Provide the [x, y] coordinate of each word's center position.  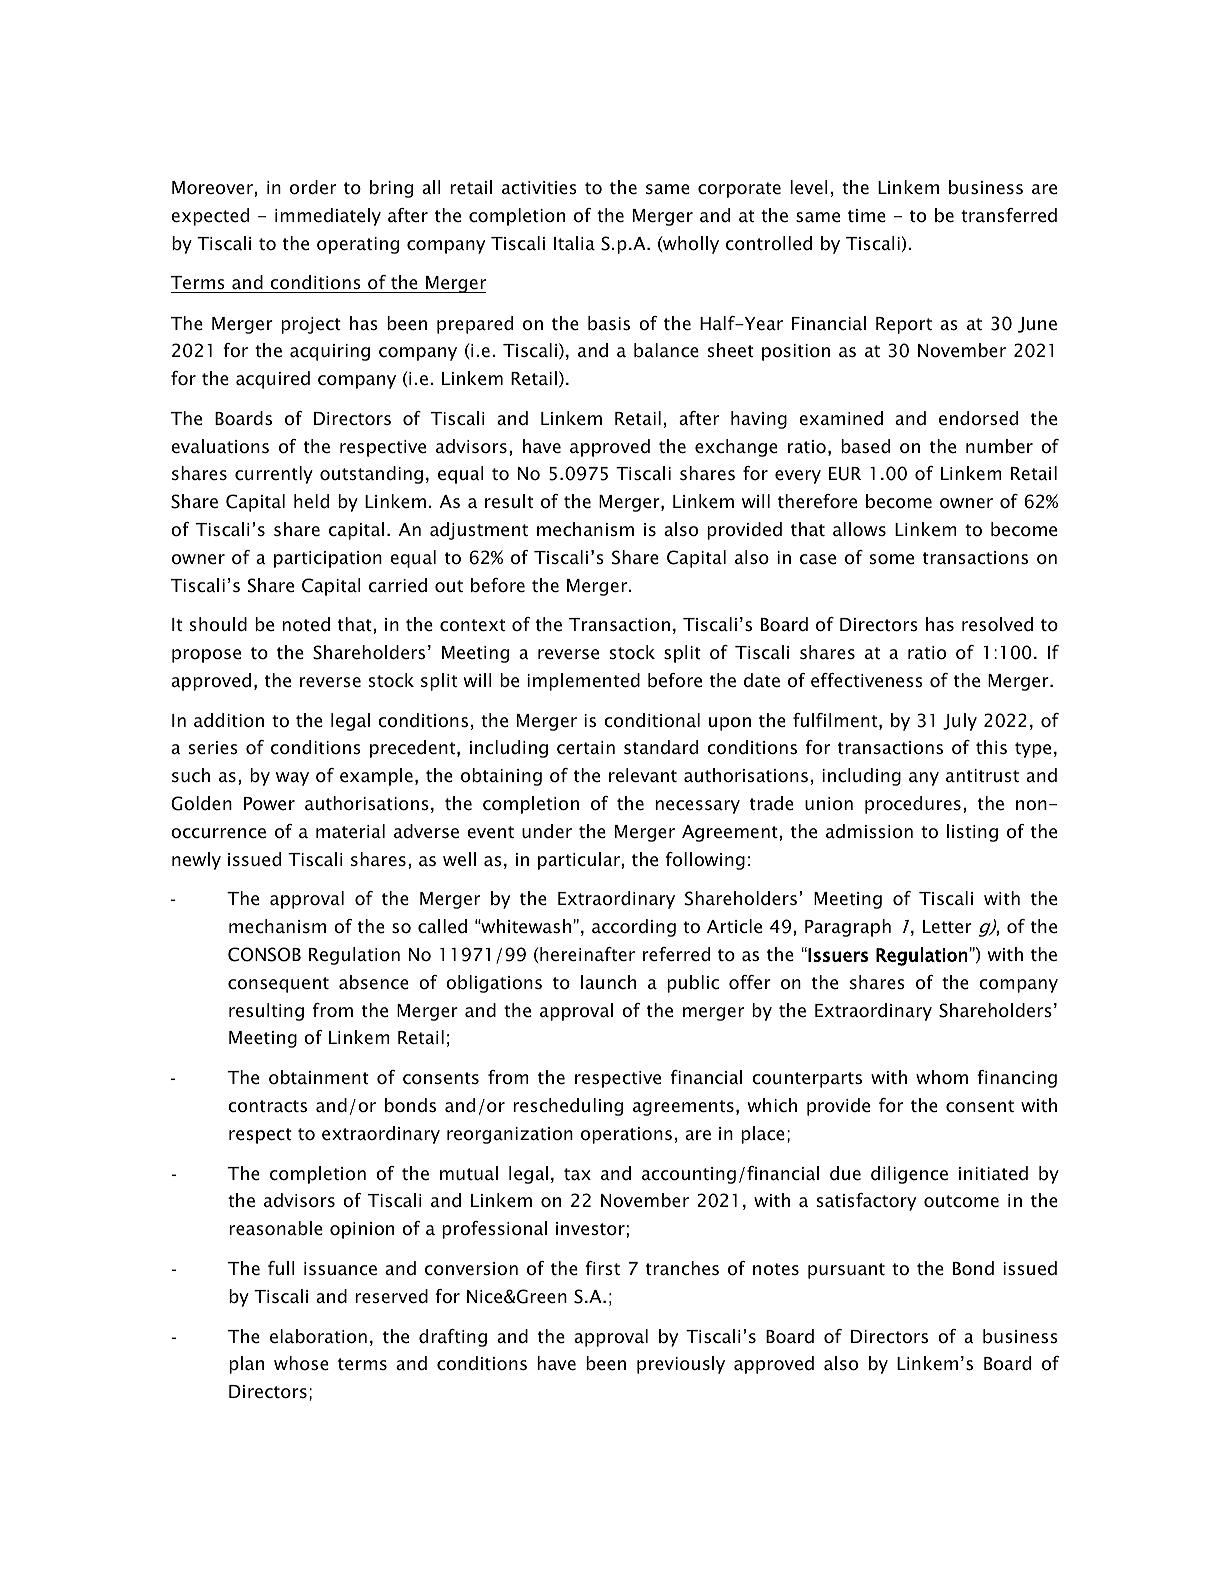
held [311, 501]
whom [942, 1077]
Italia [574, 243]
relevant [643, 775]
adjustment [479, 531]
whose [301, 1363]
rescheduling [568, 1107]
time [867, 215]
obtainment [319, 1077]
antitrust [982, 775]
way [292, 779]
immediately [328, 217]
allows [859, 529]
